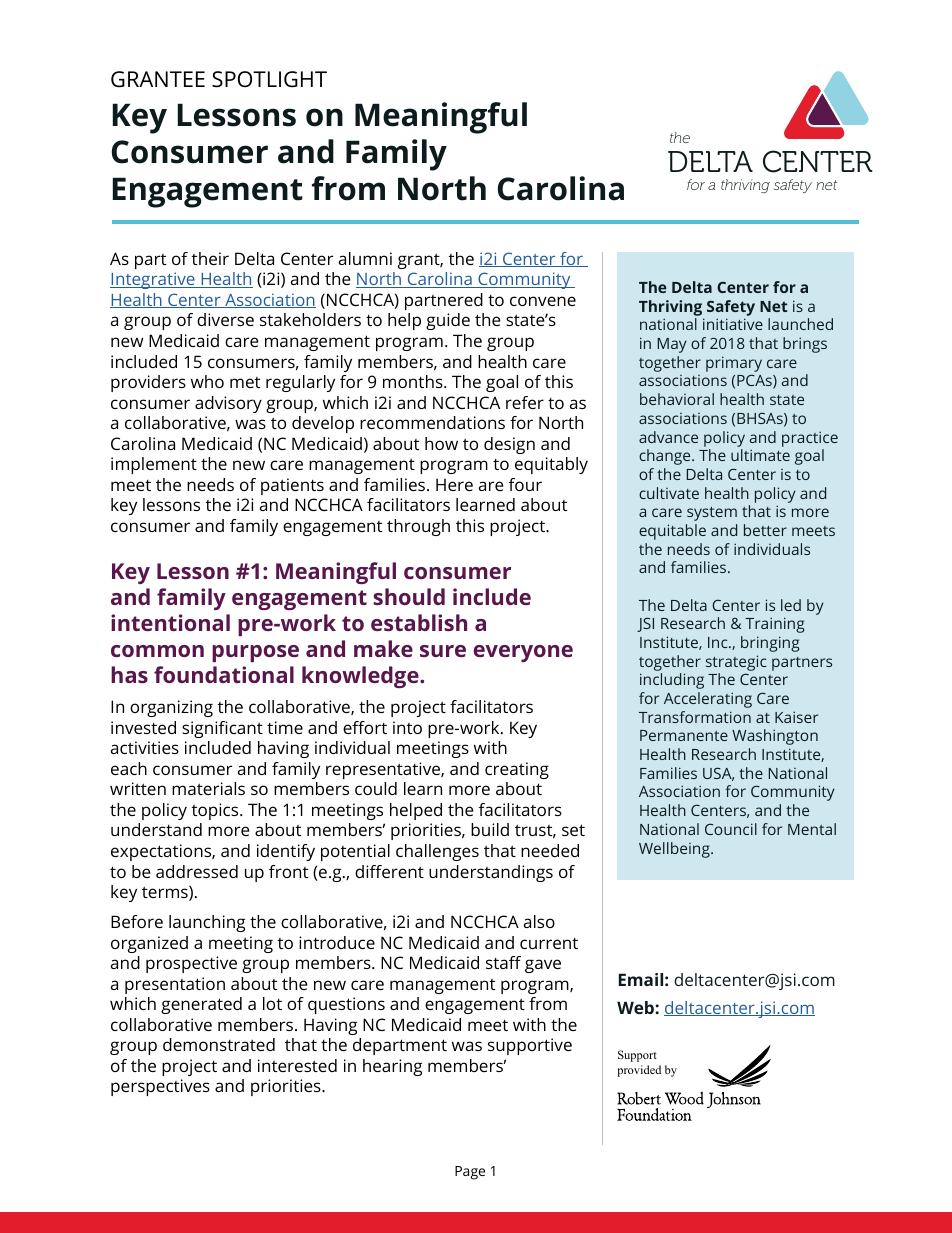  I want to click on ultimate, so click(760, 455).
